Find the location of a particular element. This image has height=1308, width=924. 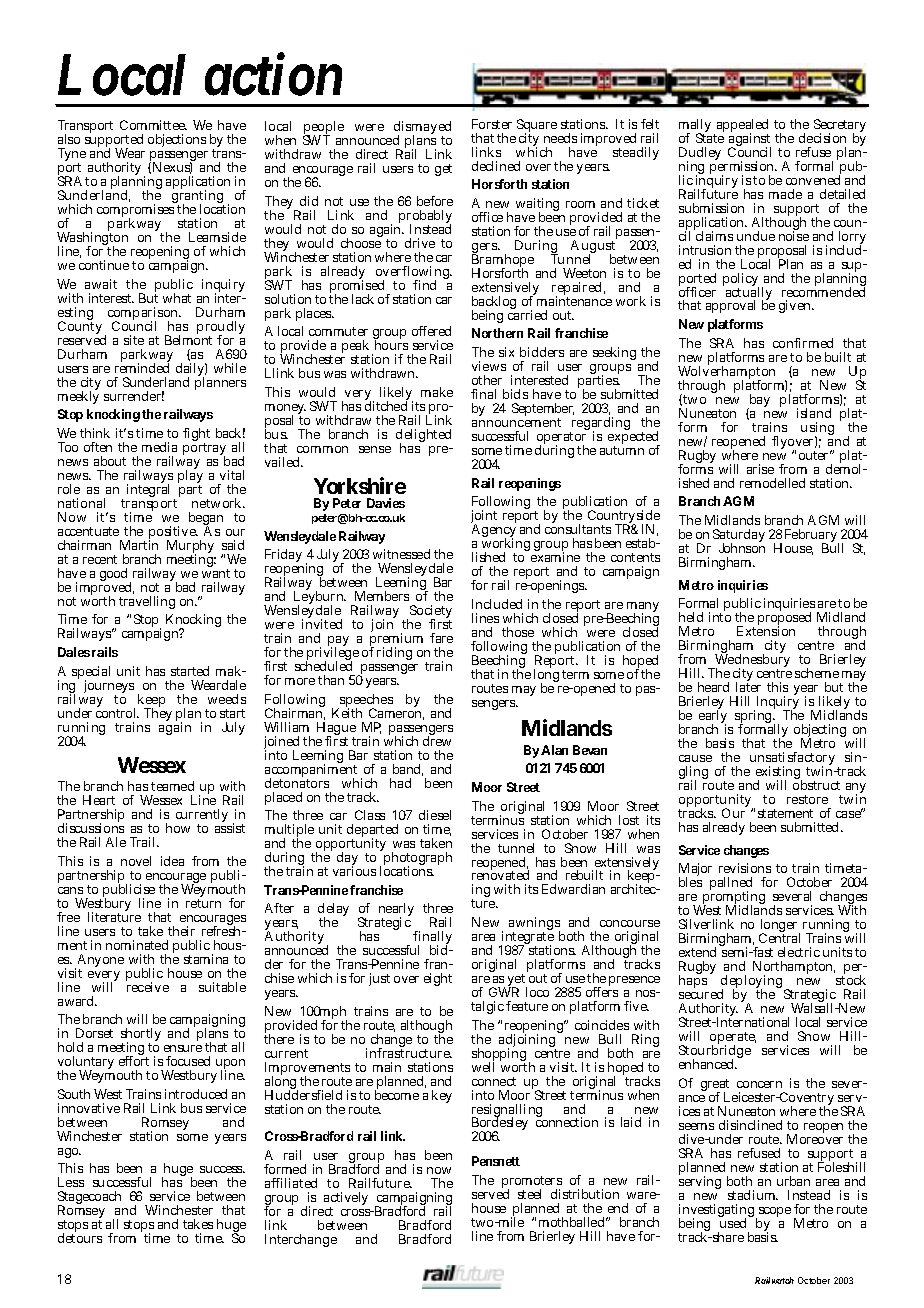

decision is located at coordinates (822, 138).
